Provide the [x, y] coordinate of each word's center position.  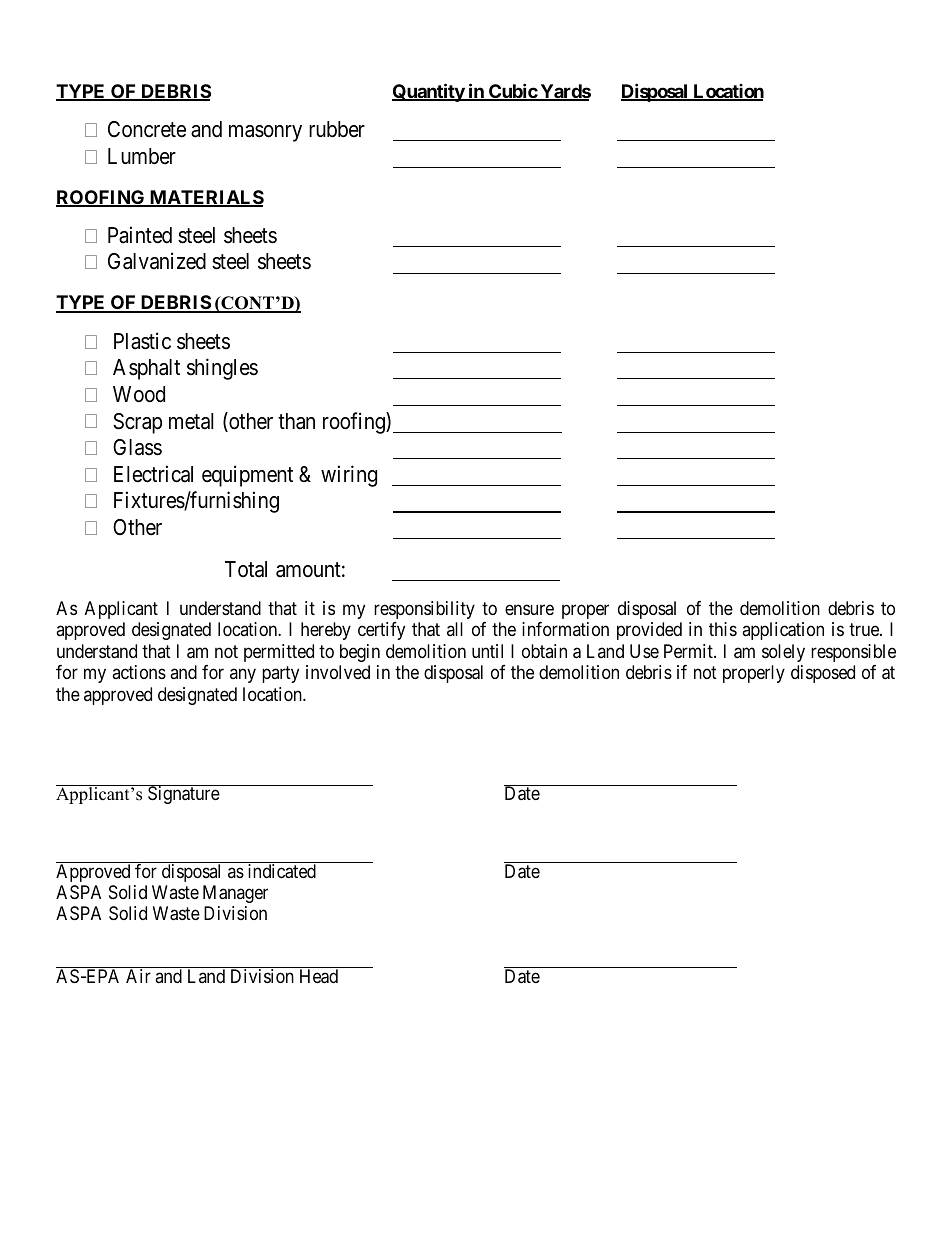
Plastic [142, 341]
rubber [337, 129]
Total [246, 569]
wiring [349, 476]
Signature [183, 794]
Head [319, 976]
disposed [823, 674]
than [296, 421]
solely [783, 653]
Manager [235, 894]
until [487, 651]
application [783, 631]
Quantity [429, 92]
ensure [529, 609]
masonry [265, 133]
